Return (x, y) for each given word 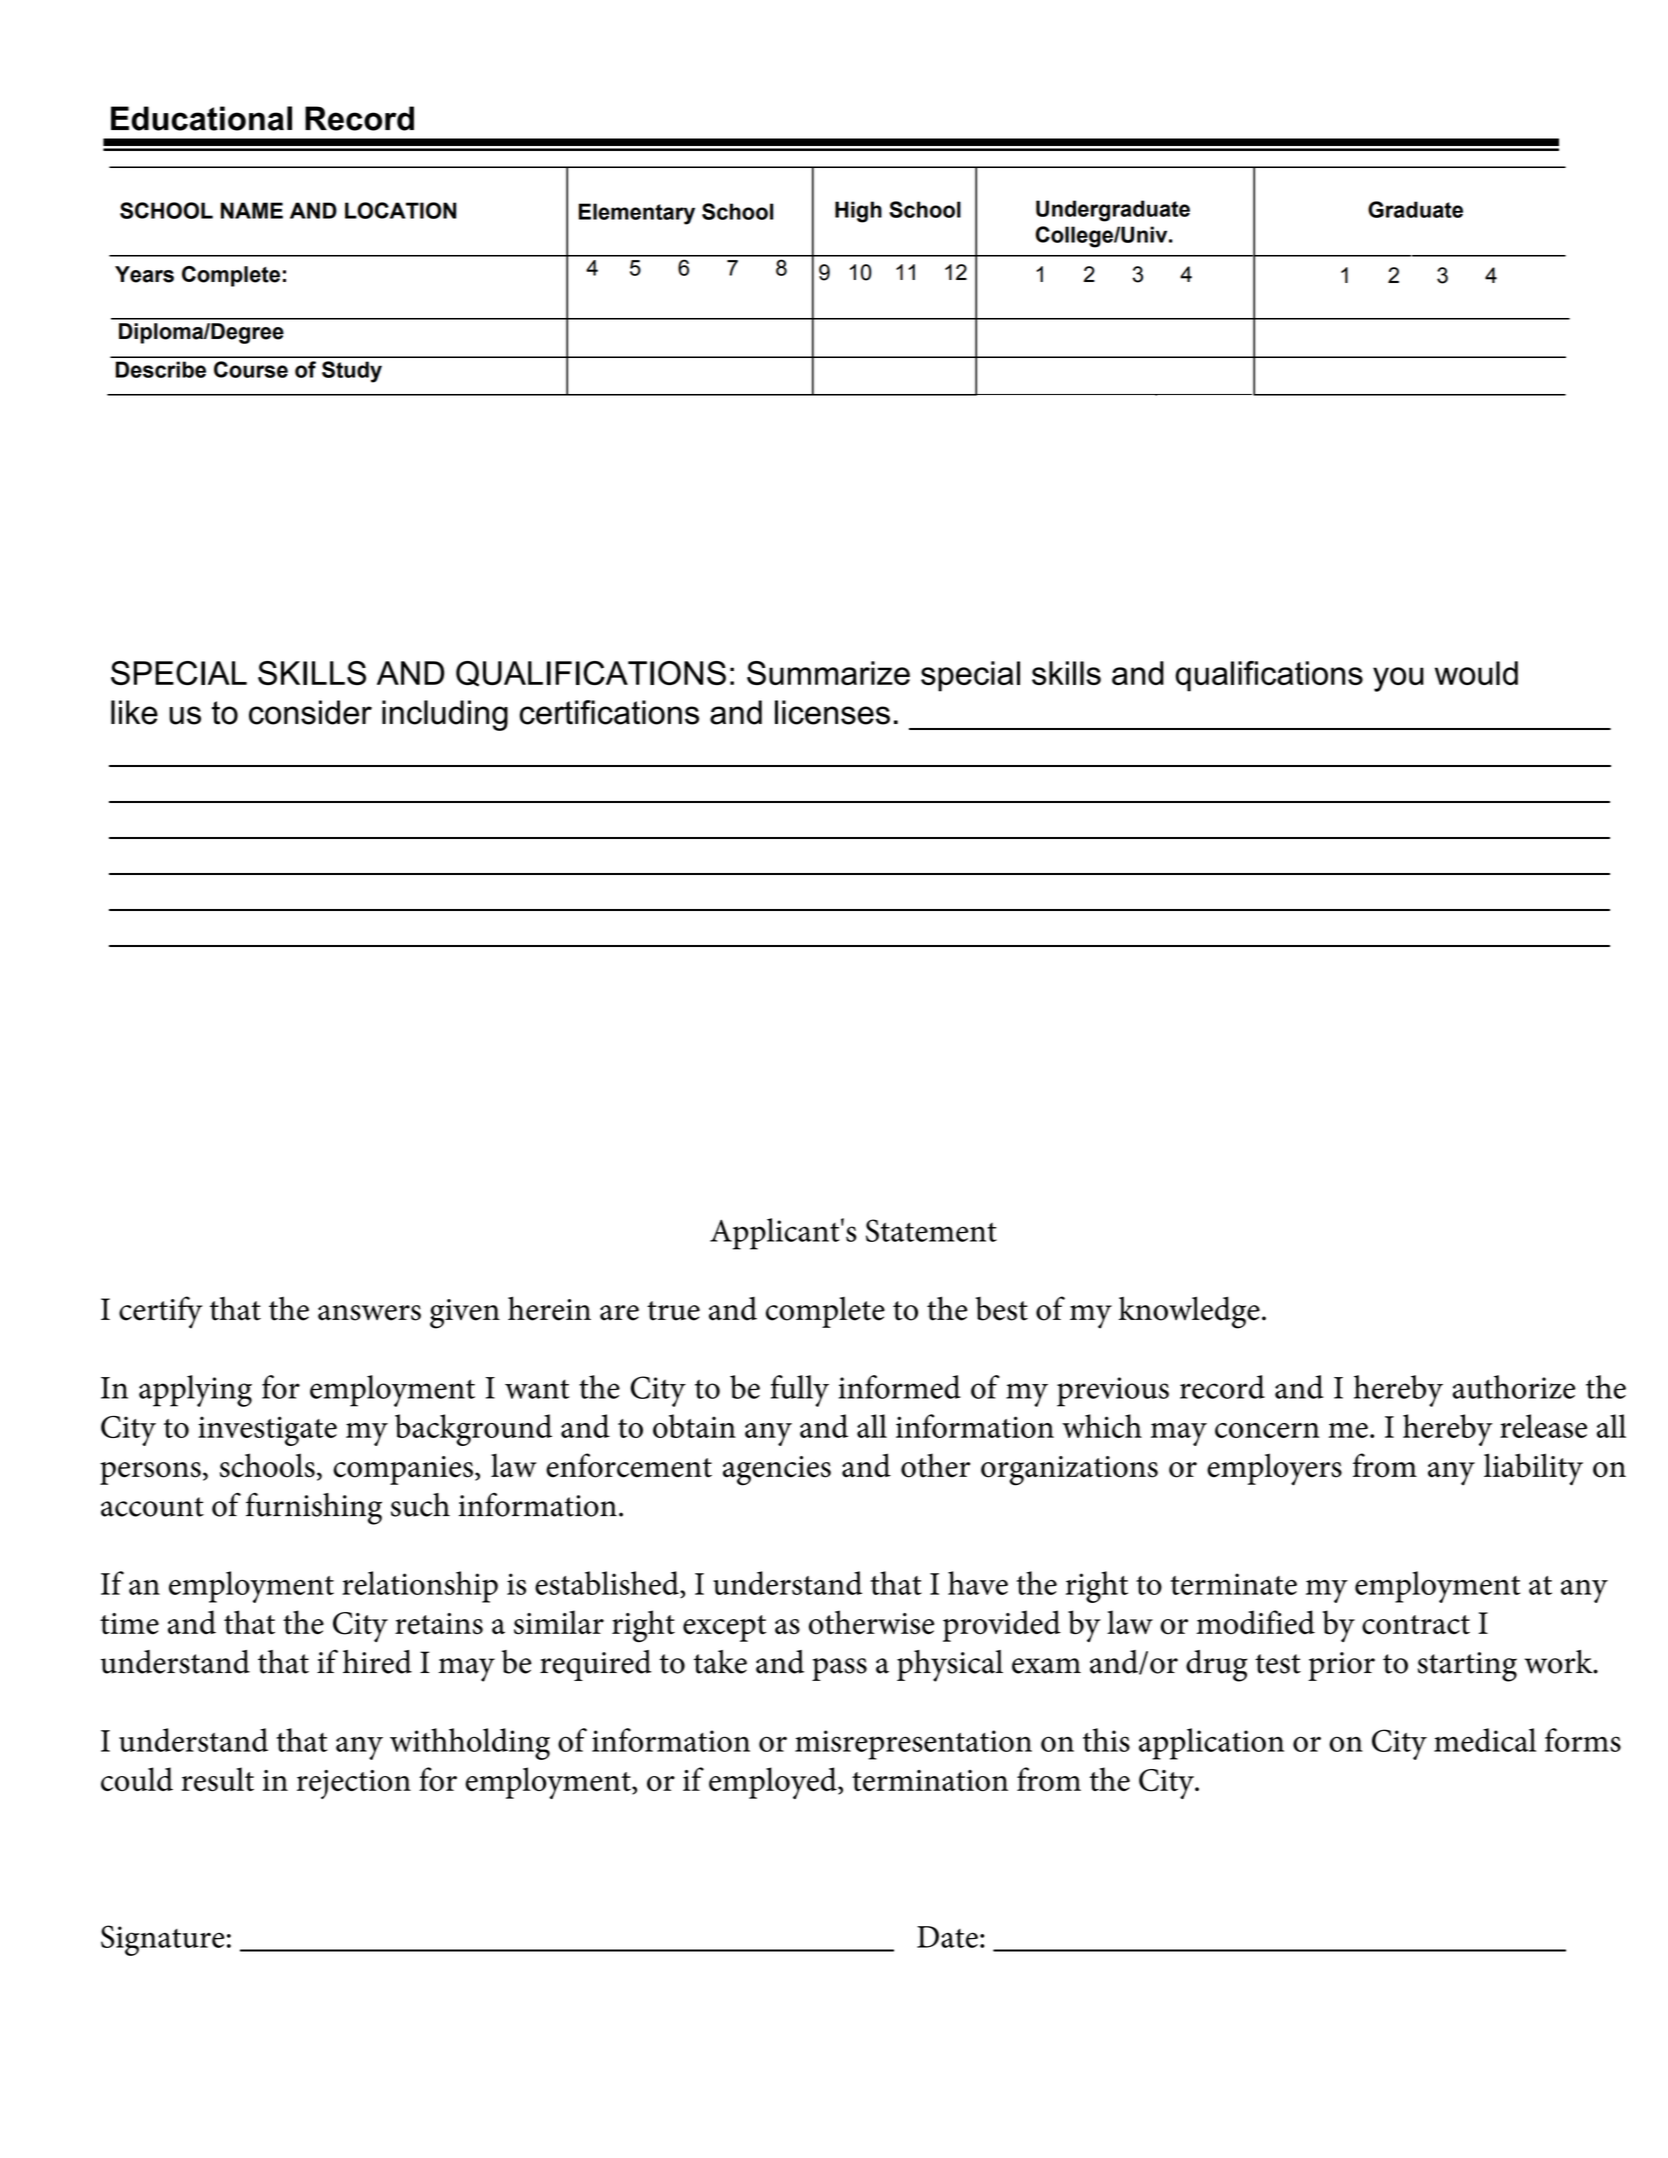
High (858, 212)
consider (310, 712)
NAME (252, 210)
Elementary (637, 214)
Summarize (828, 673)
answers (369, 1313)
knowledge (1189, 1312)
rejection (354, 1784)
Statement (931, 1230)
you (1398, 679)
